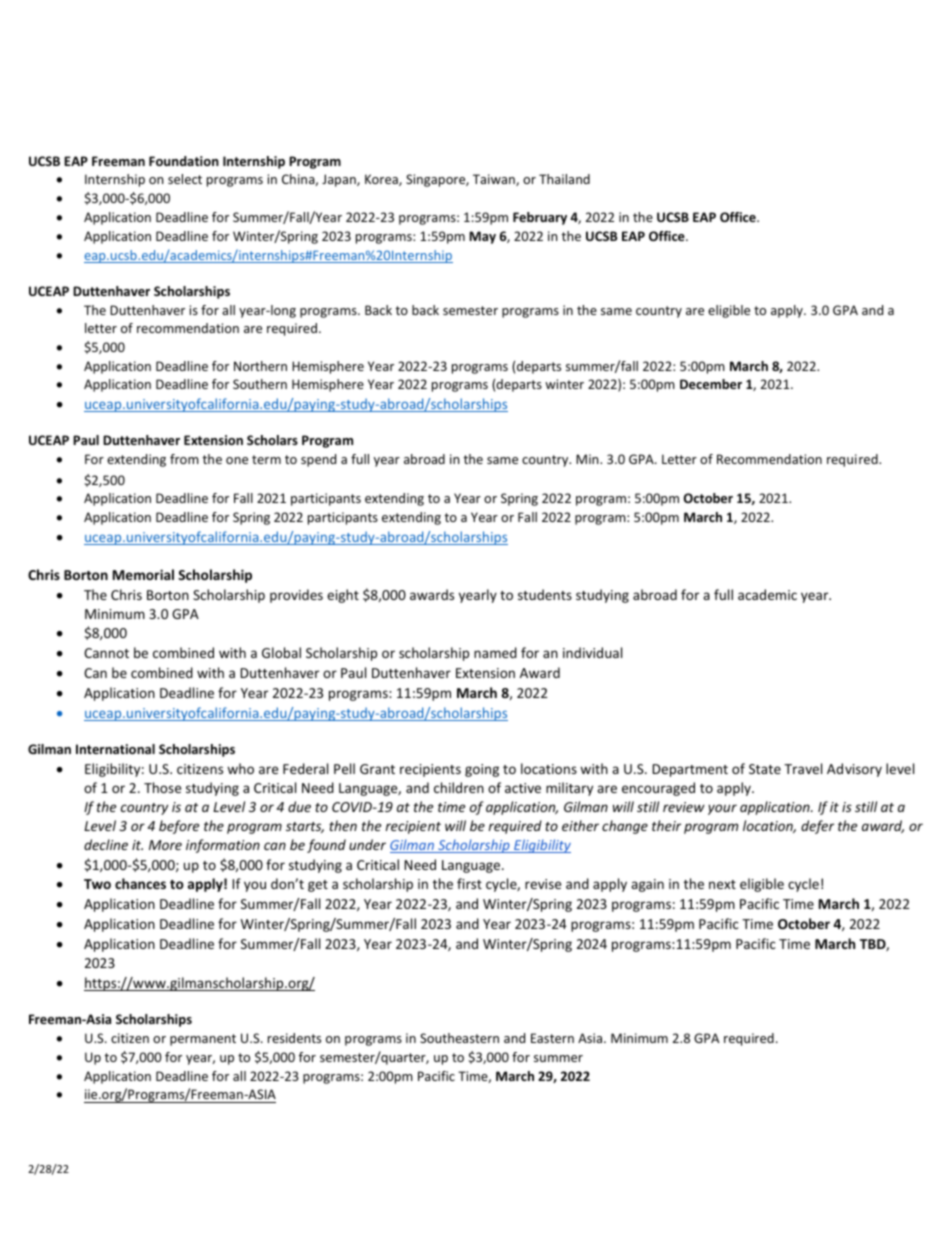 This page has height=1233, width=952. What do you see at coordinates (495, 180) in the page?
I see `Taiwan` at bounding box center [495, 180].
